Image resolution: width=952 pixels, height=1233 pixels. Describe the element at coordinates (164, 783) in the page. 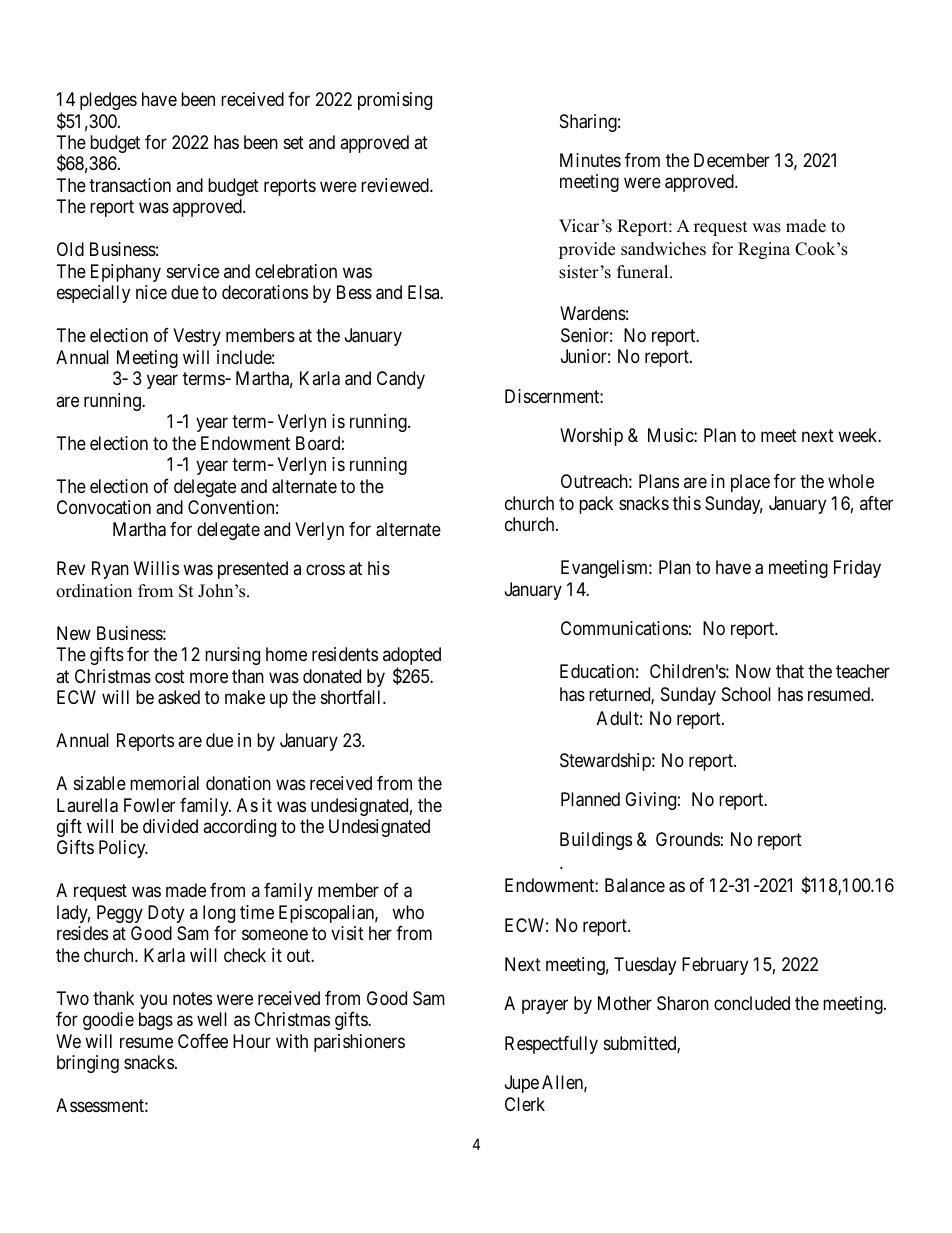

I see `memorial` at that location.
